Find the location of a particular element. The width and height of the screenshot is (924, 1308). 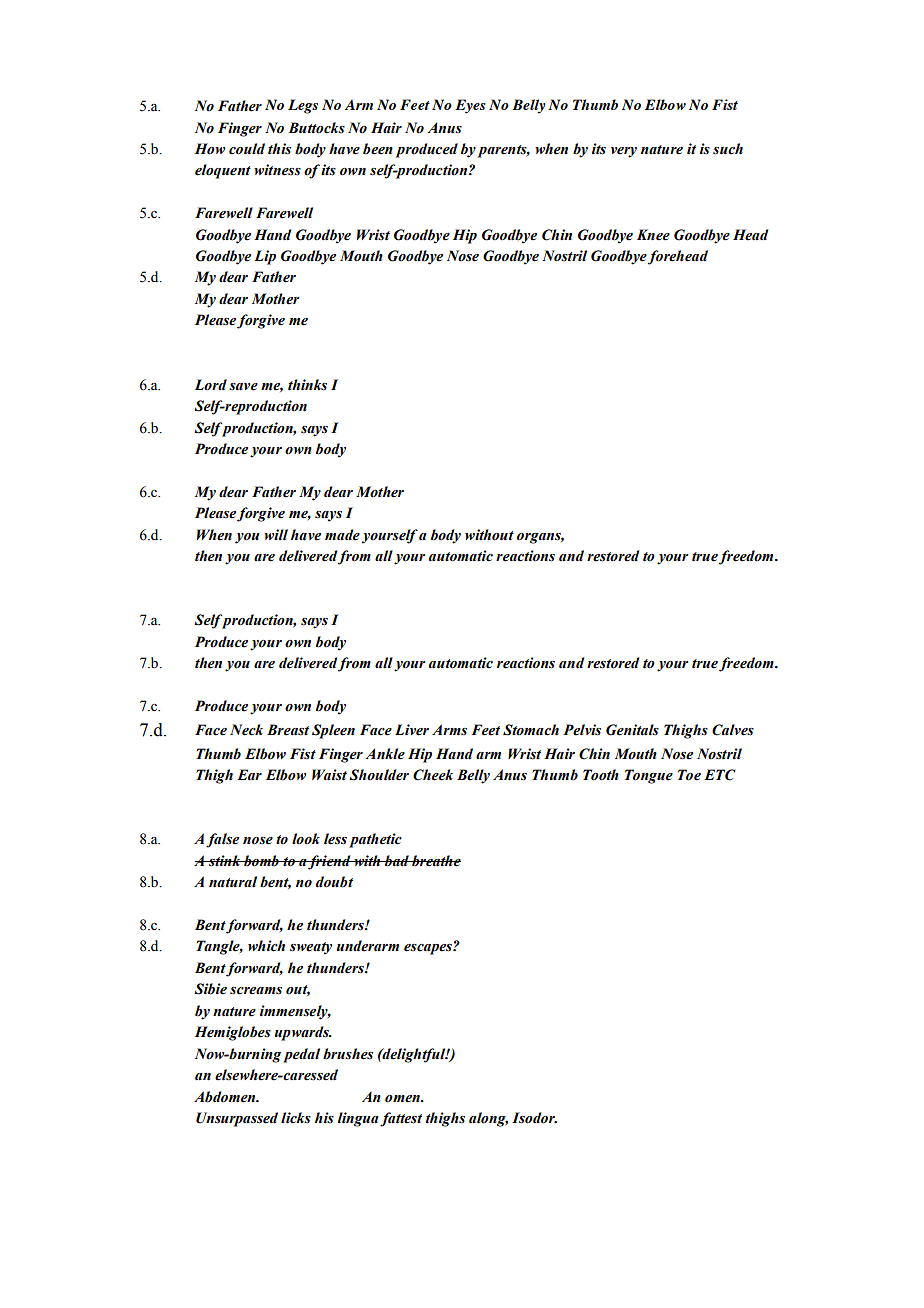

fattest is located at coordinates (401, 1119).
